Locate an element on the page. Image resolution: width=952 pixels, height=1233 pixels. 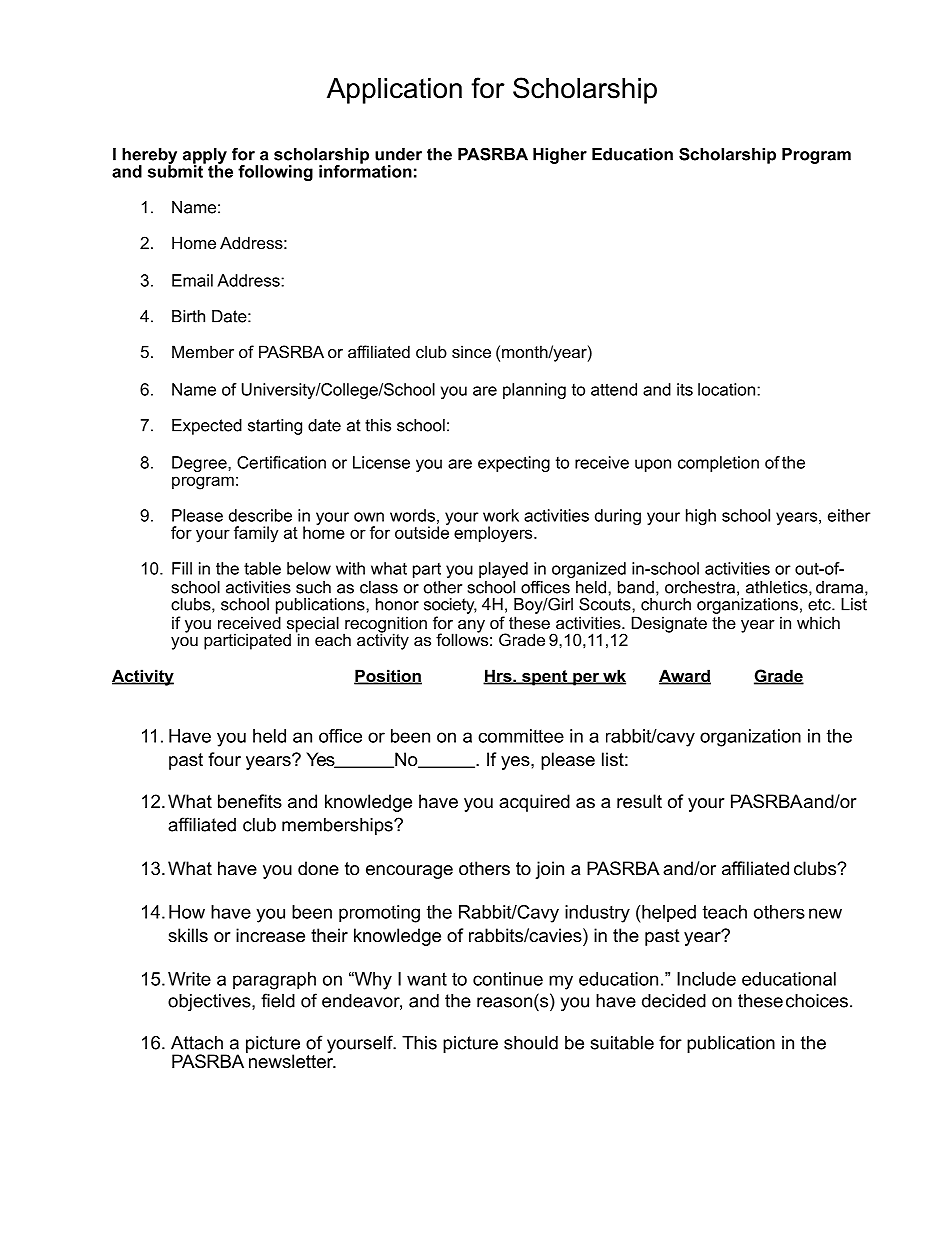
etc is located at coordinates (820, 604).
